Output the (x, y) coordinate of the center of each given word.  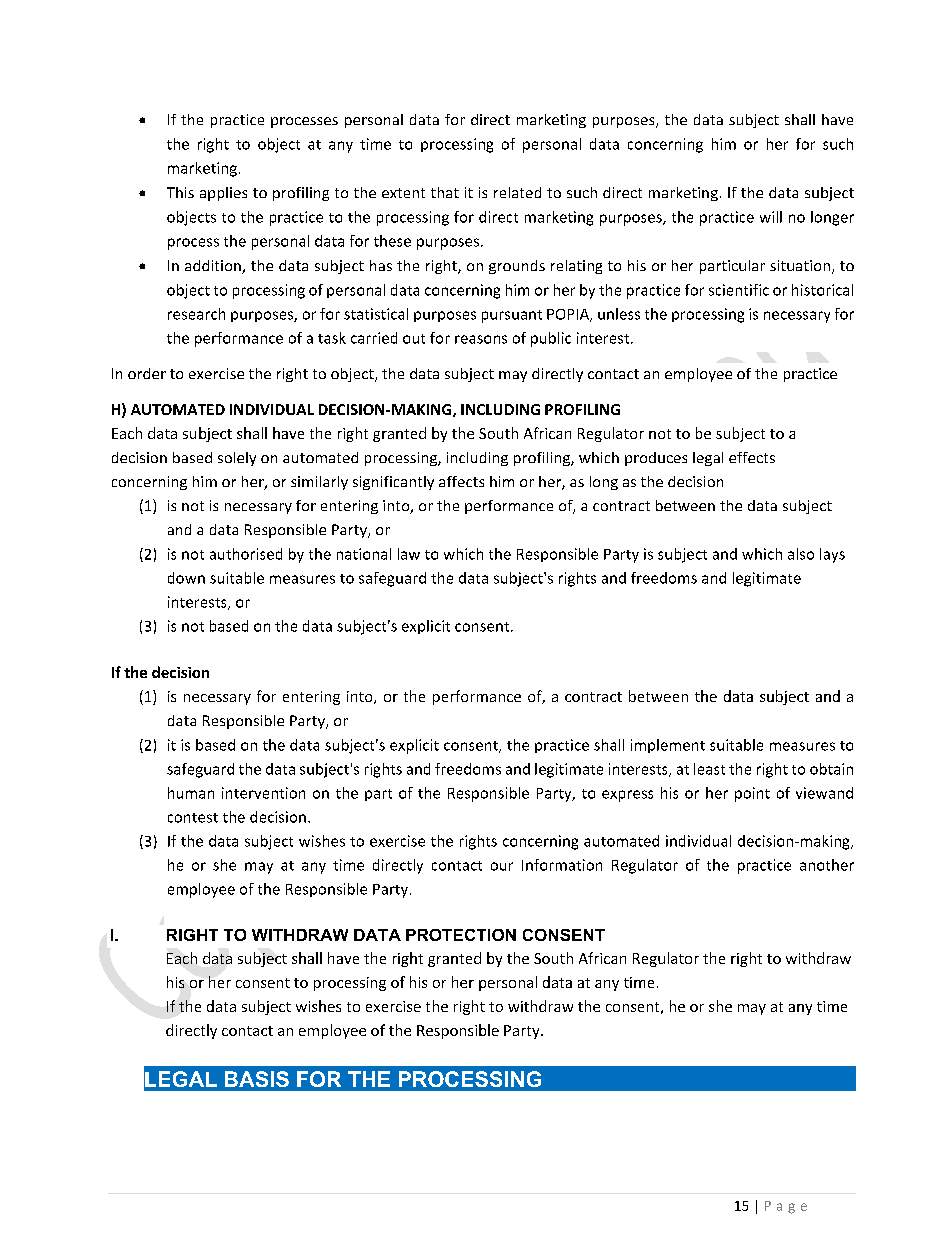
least (709, 769)
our (502, 866)
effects (752, 457)
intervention (263, 793)
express (627, 796)
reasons (481, 339)
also (801, 554)
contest (193, 818)
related (517, 192)
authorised (246, 554)
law (409, 554)
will (771, 217)
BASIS (257, 1079)
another (827, 865)
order (147, 373)
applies (223, 194)
